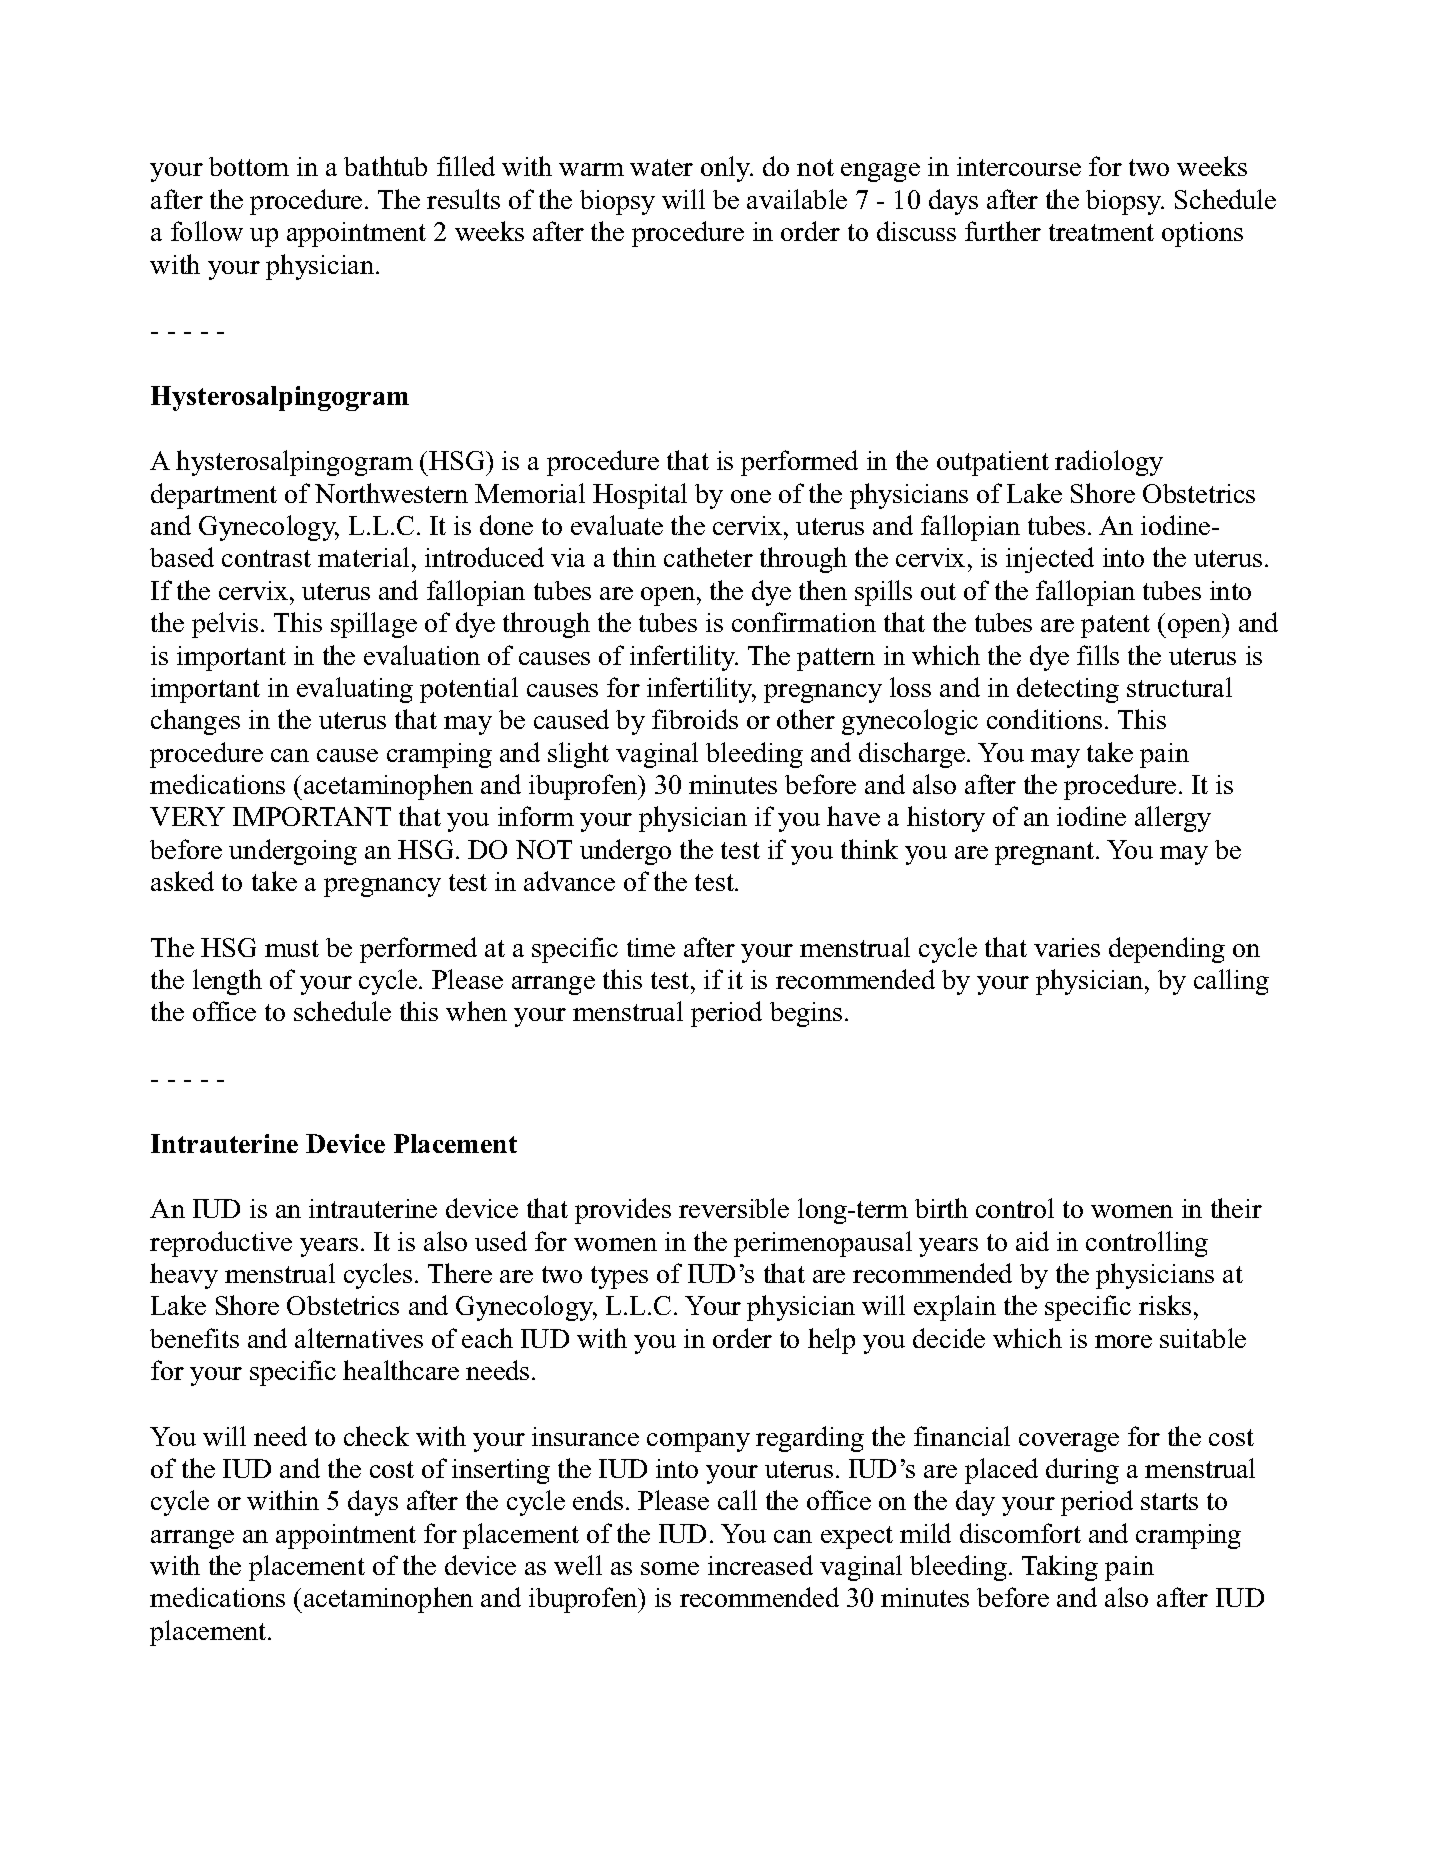 This page has height=1858, width=1436. What do you see at coordinates (227, 982) in the page?
I see `length` at bounding box center [227, 982].
